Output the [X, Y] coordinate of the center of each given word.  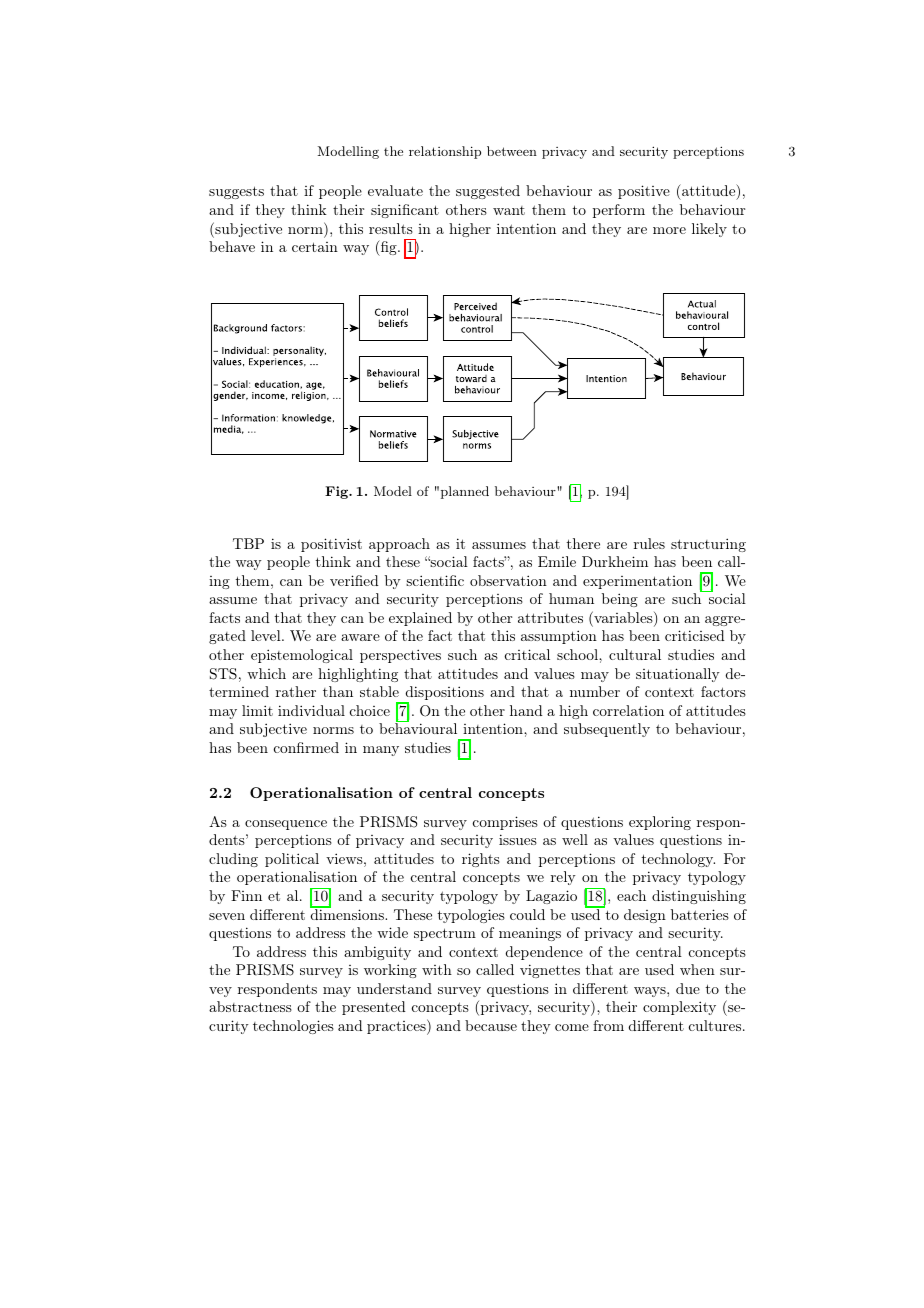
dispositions [443, 694]
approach [399, 545]
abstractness [250, 1006]
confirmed [306, 747]
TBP [248, 543]
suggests [236, 192]
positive [644, 192]
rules [649, 543]
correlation [628, 710]
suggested [488, 192]
